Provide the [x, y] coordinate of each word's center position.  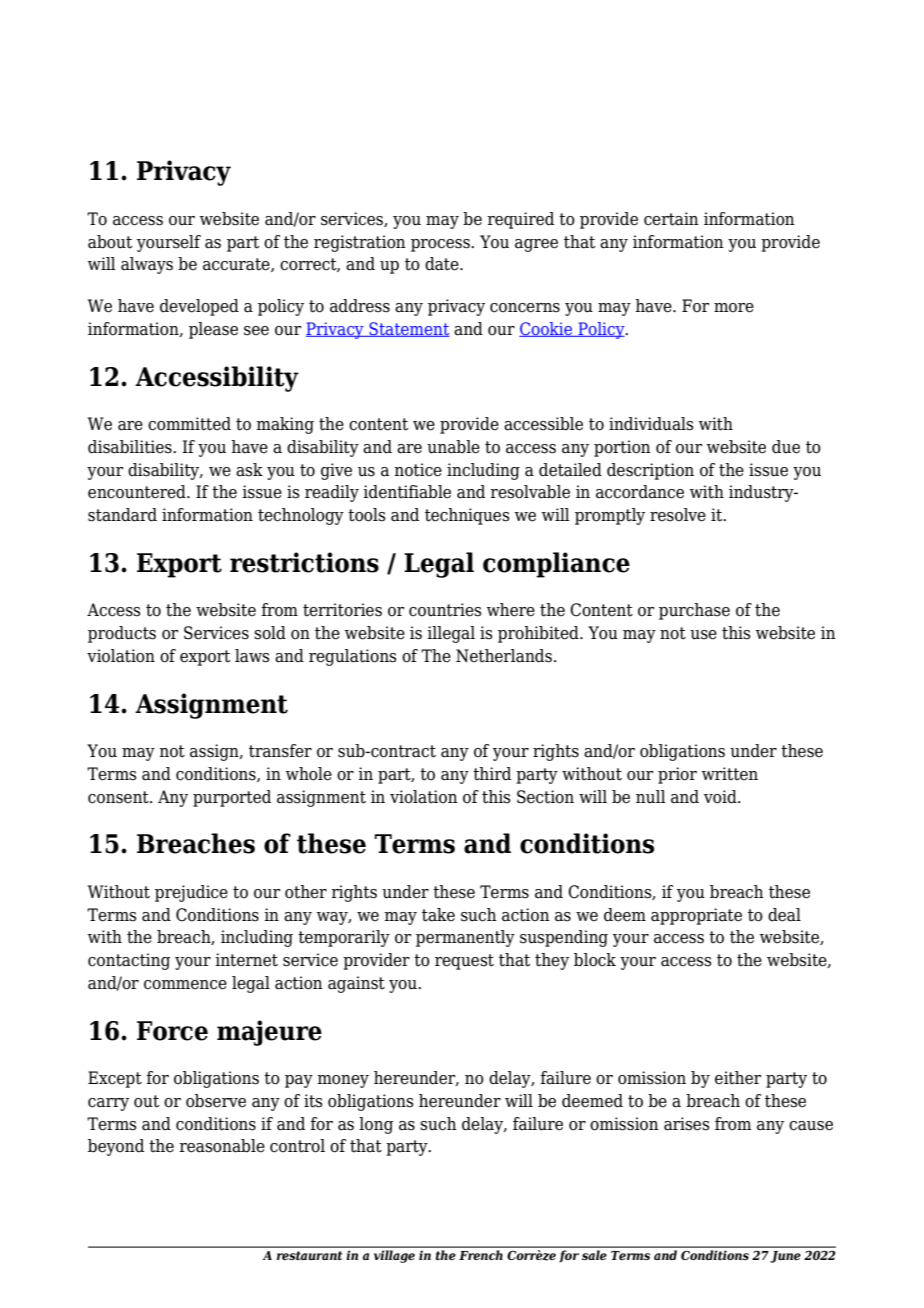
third [492, 774]
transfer [280, 751]
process [441, 245]
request [464, 962]
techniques [467, 516]
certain [671, 219]
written [730, 774]
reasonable [222, 1146]
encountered [138, 492]
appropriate [696, 916]
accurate [237, 265]
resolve [678, 515]
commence [185, 985]
